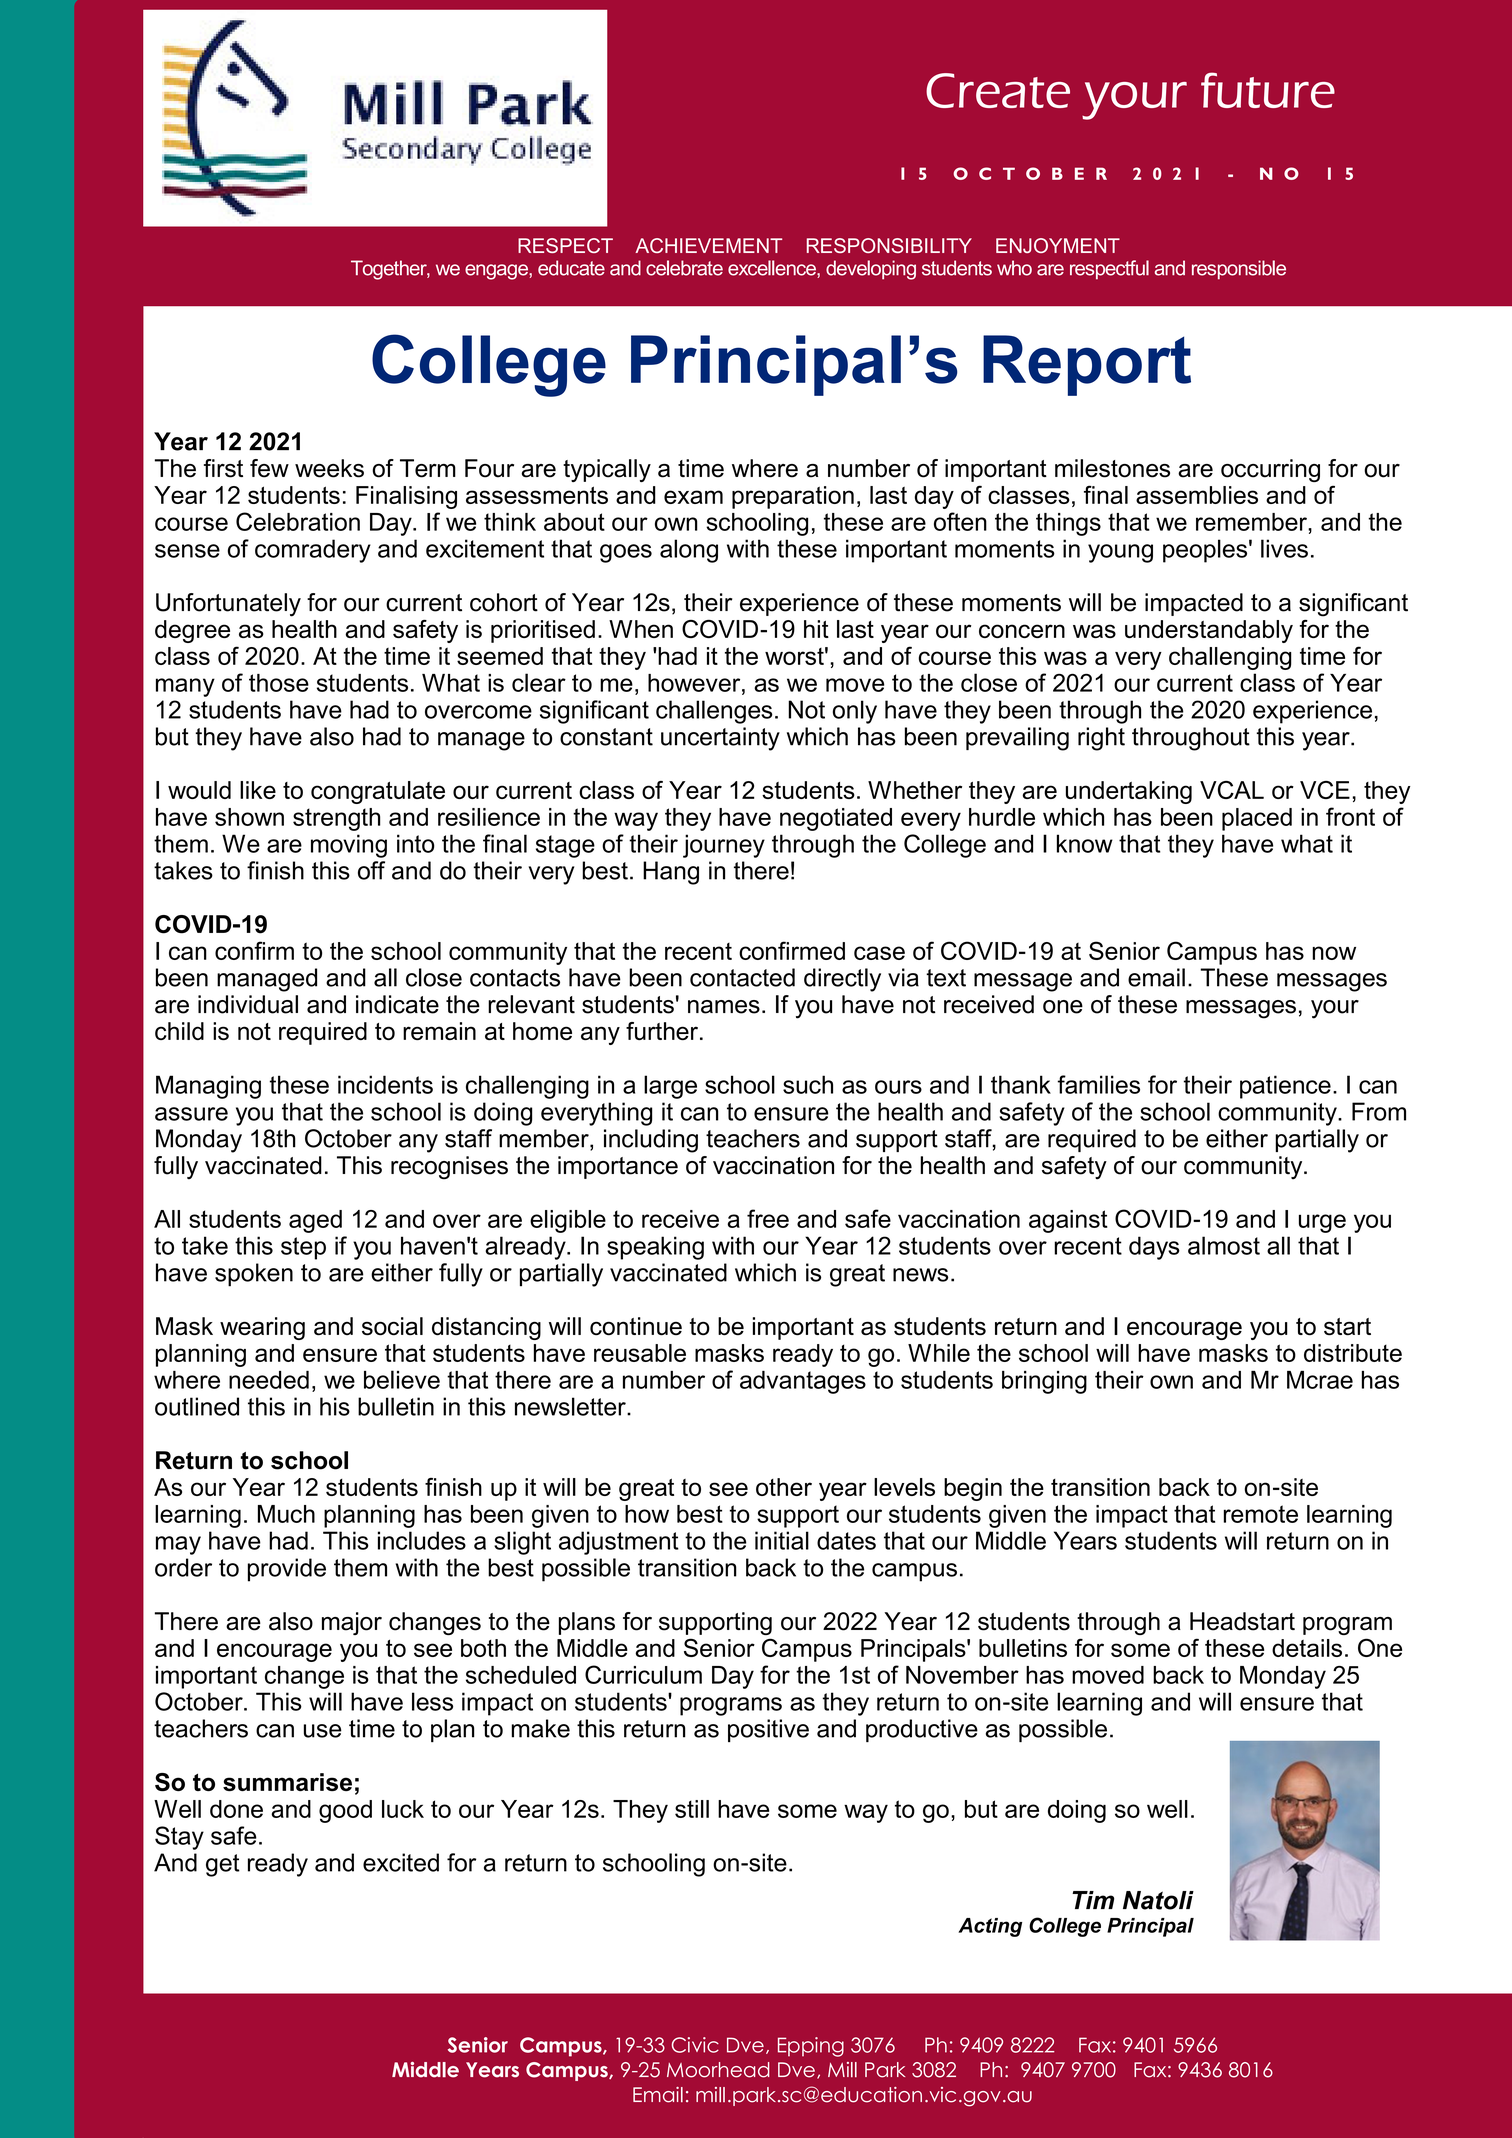 The width and height of the page is (1512, 2138). Describe the element at coordinates (768, 1218) in the page. I see `free` at that location.
